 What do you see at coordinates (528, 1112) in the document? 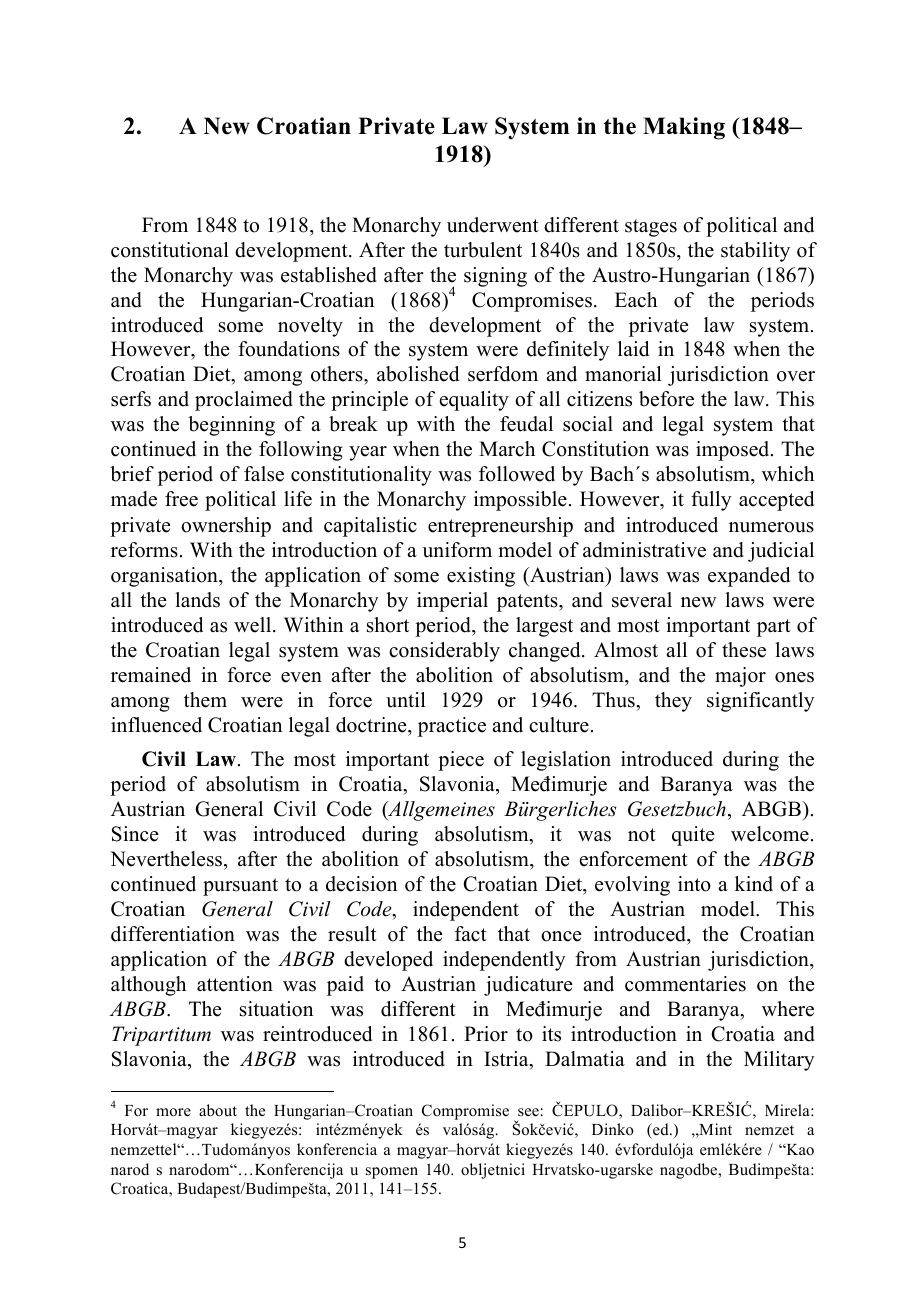
I see `see` at bounding box center [528, 1112].
